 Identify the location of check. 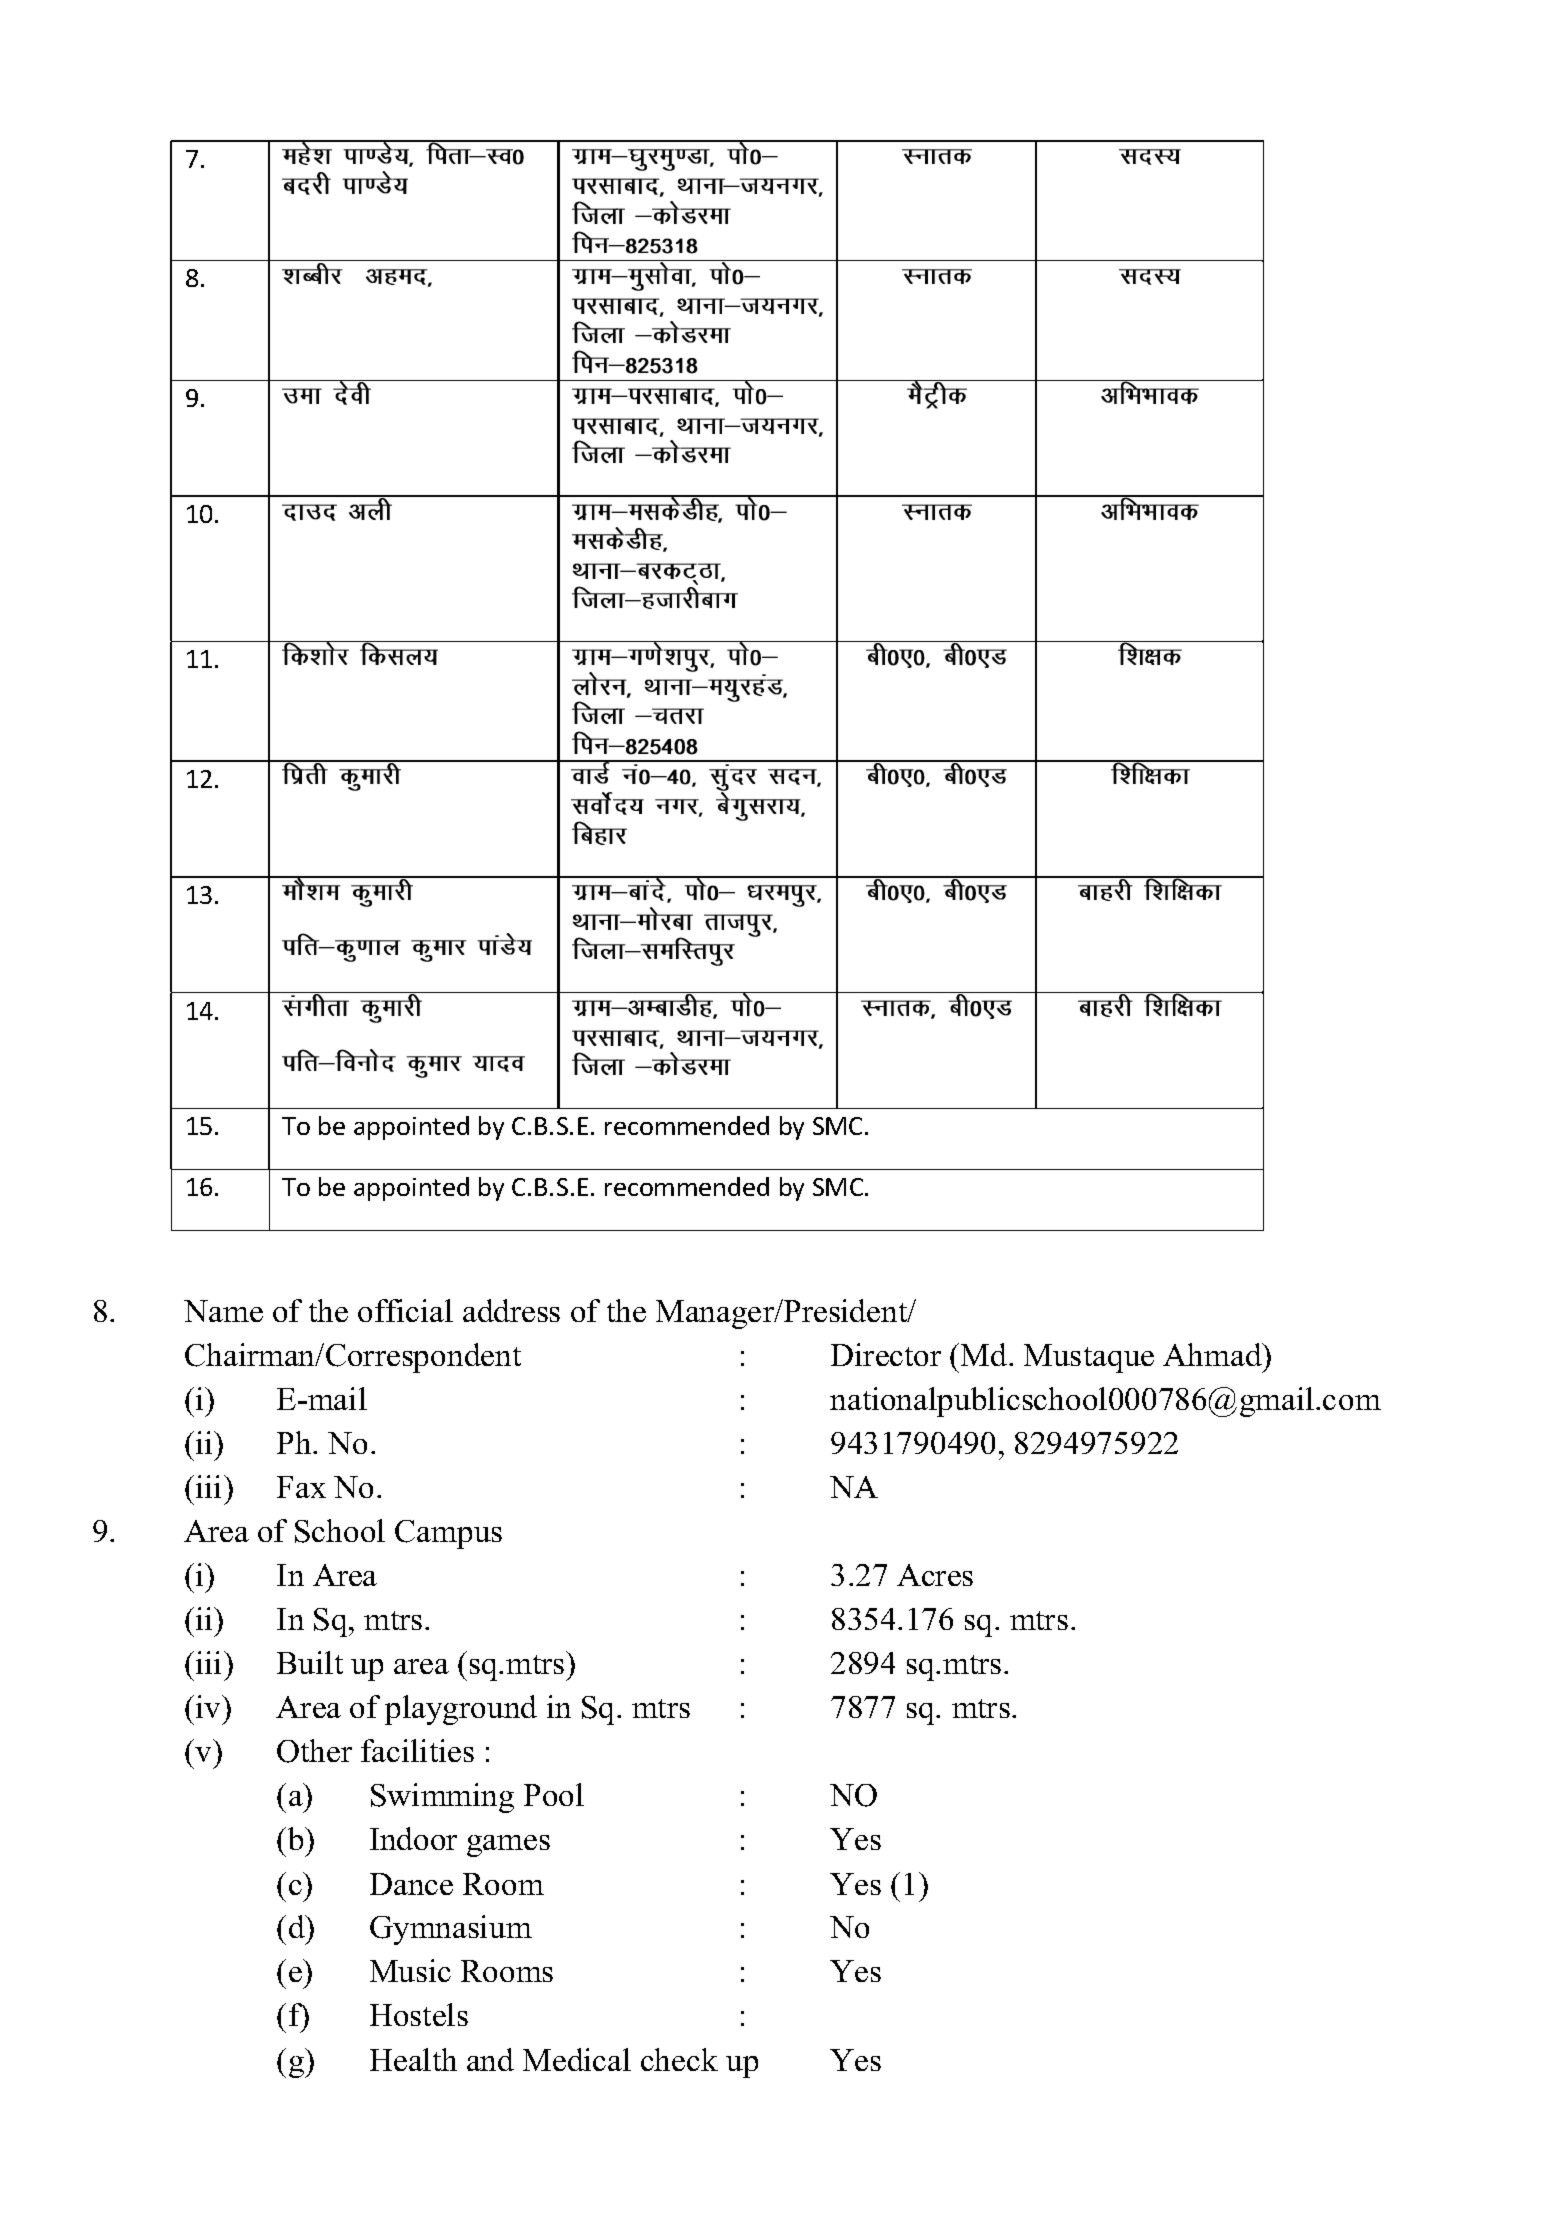
(679, 2059).
